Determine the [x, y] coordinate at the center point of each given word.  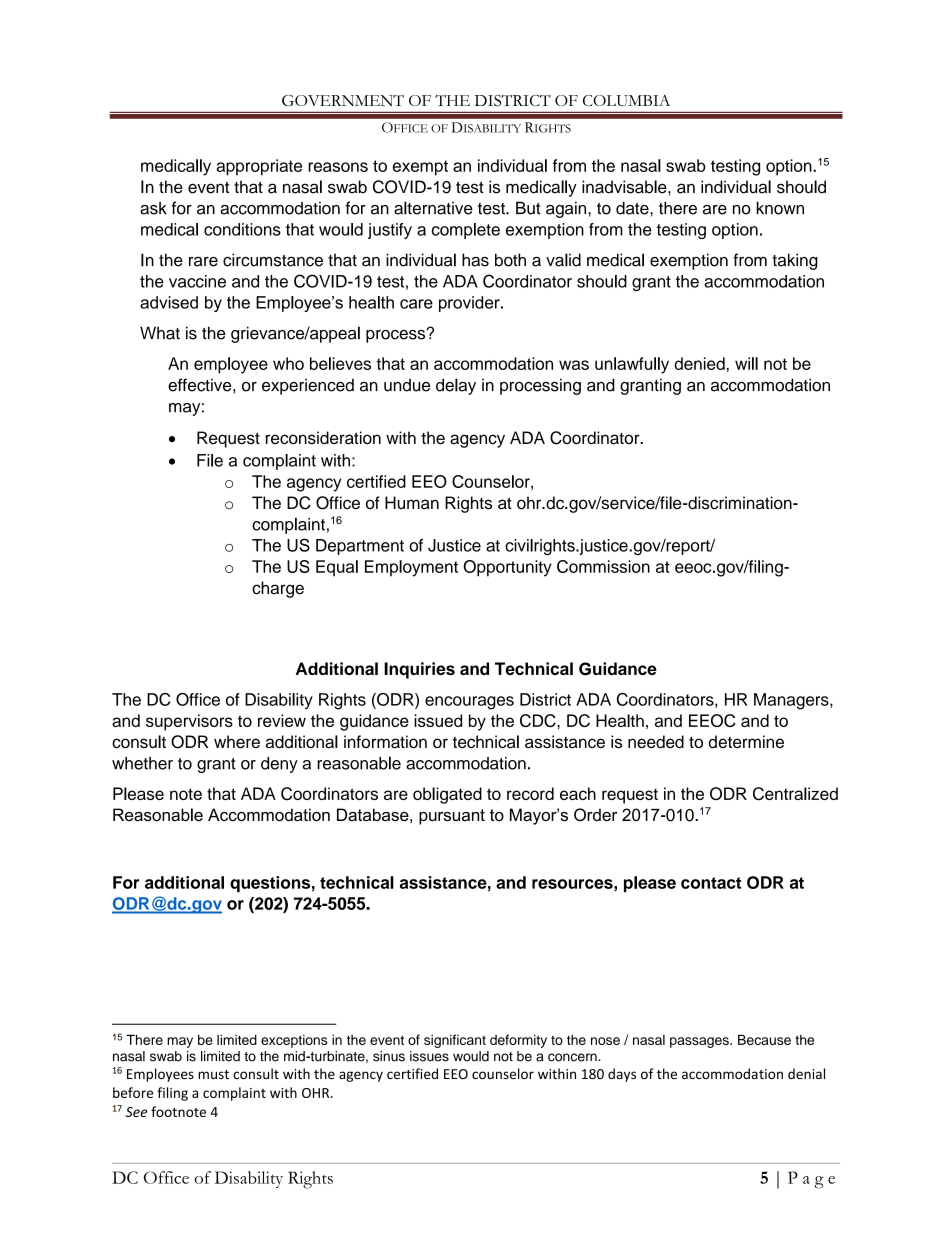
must [213, 1074]
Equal [337, 568]
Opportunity [507, 568]
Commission [603, 566]
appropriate [259, 167]
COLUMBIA [626, 100]
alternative [433, 208]
